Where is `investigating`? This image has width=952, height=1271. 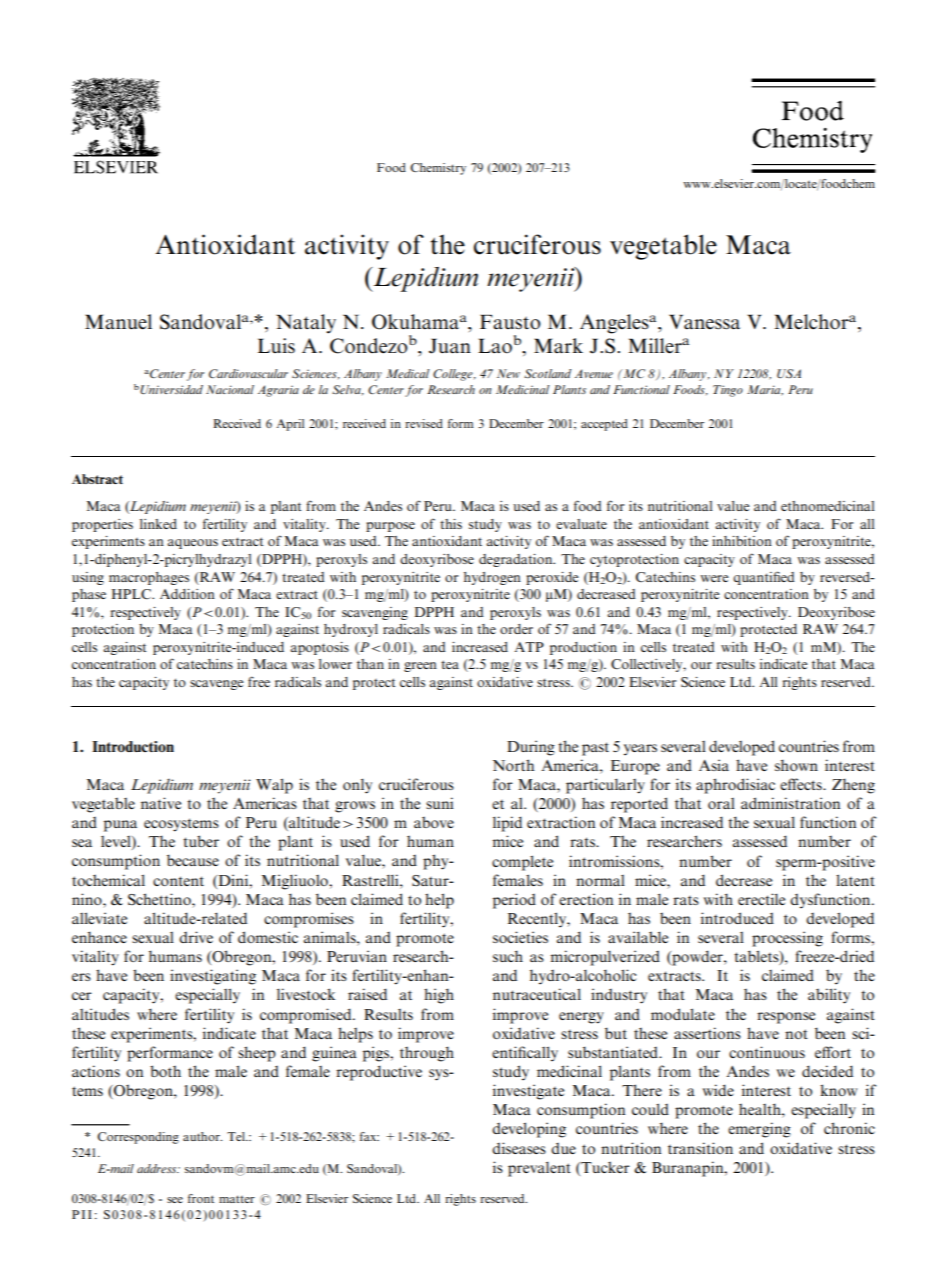 investigating is located at coordinates (213, 977).
